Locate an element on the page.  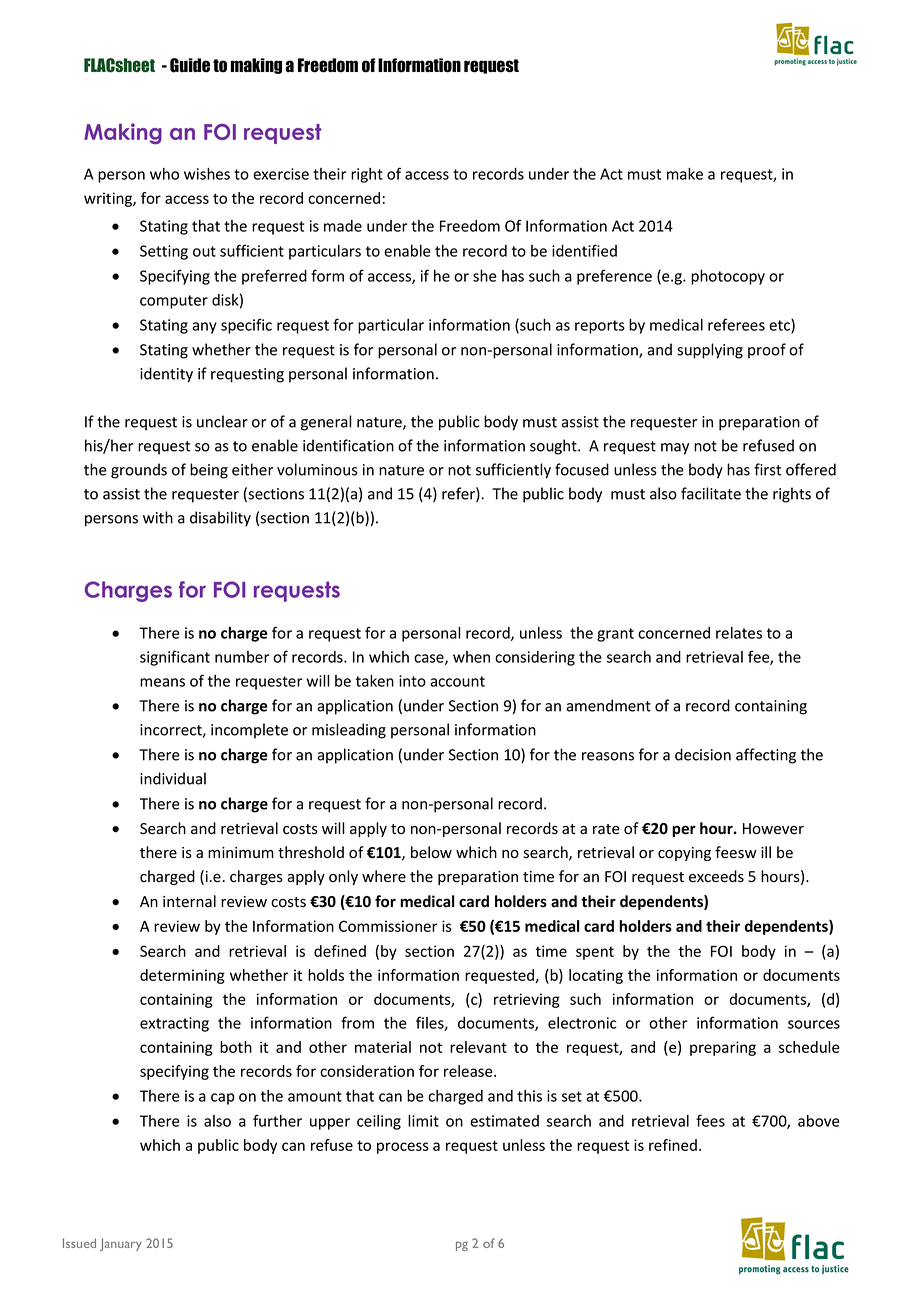
minimum is located at coordinates (241, 852).
